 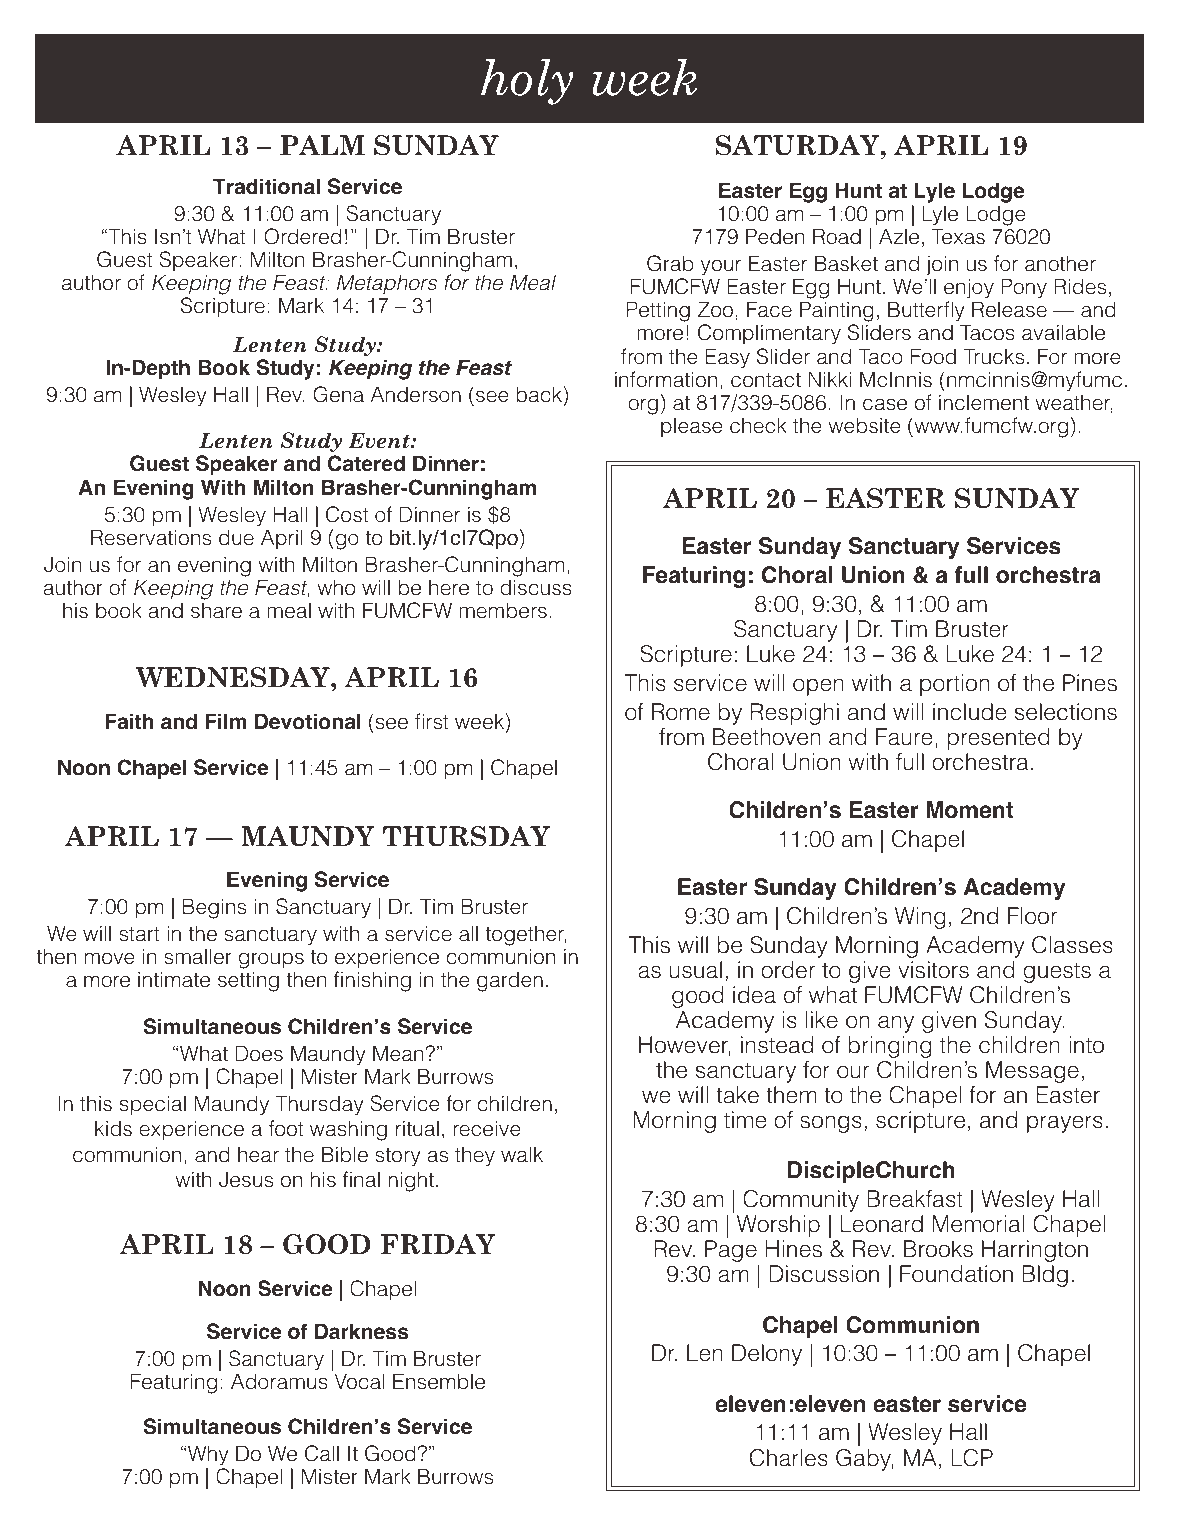 I want to click on LCP, so click(x=972, y=1458).
